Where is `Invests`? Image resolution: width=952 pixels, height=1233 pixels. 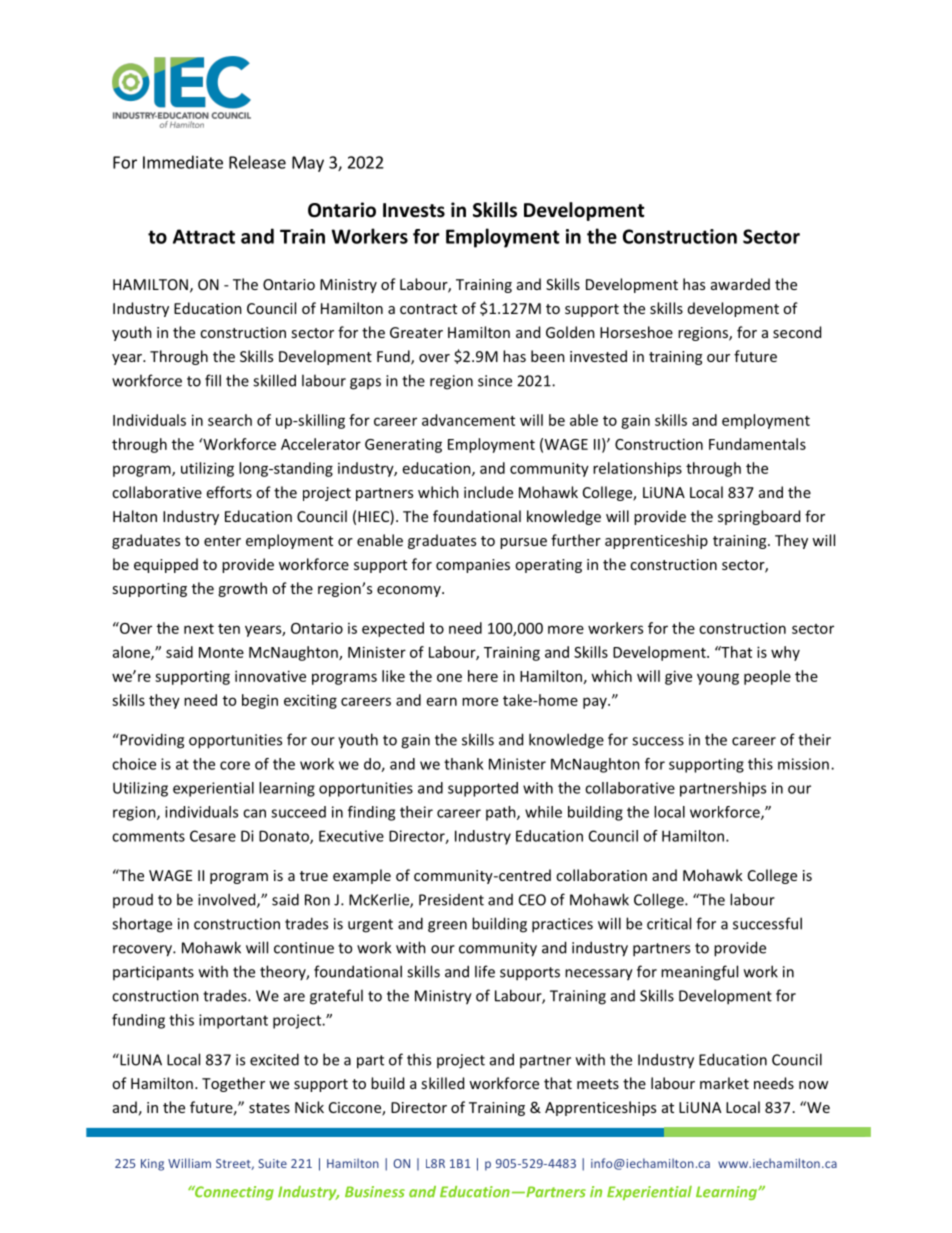
Invests is located at coordinates (414, 210).
